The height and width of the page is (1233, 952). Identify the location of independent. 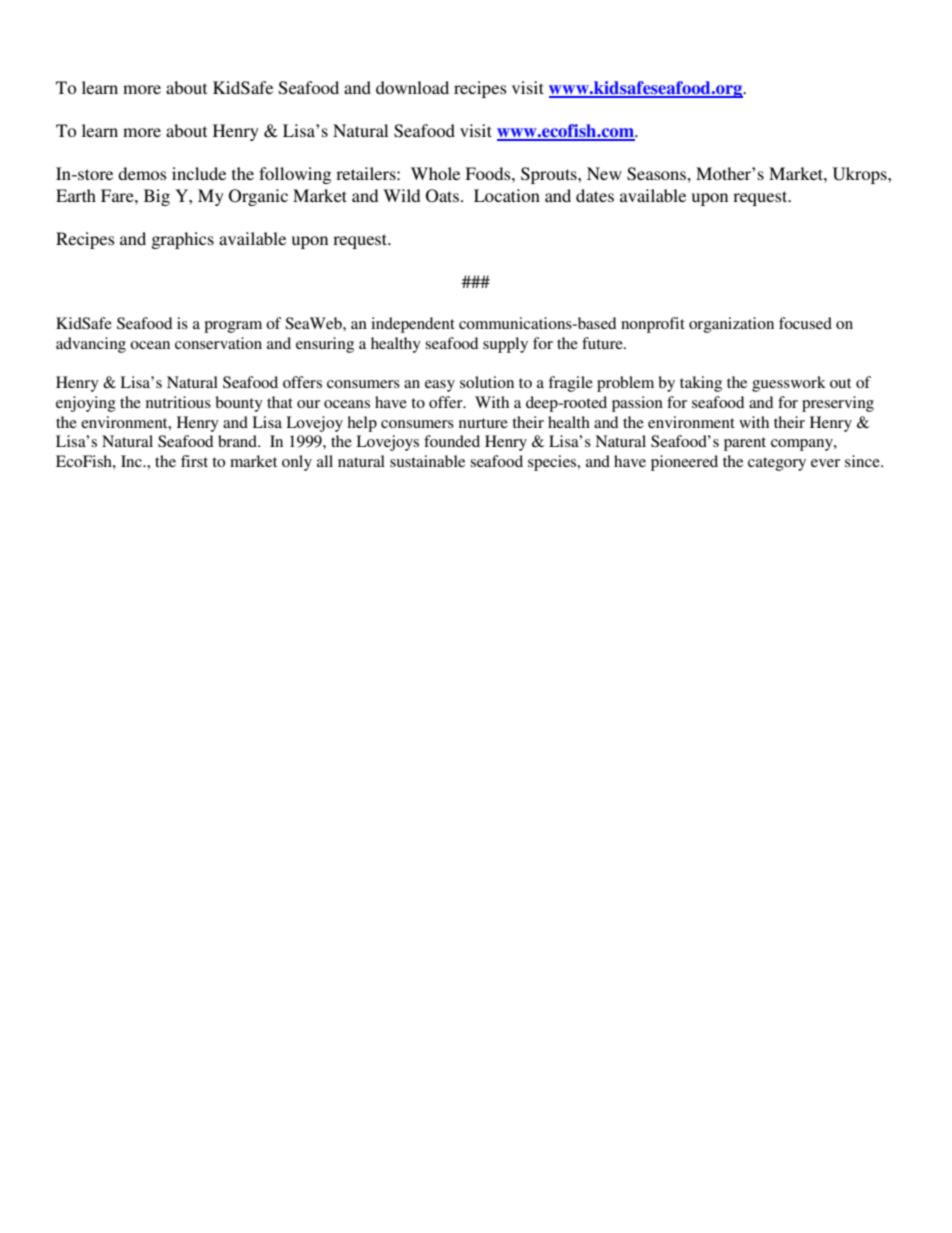
(413, 325).
